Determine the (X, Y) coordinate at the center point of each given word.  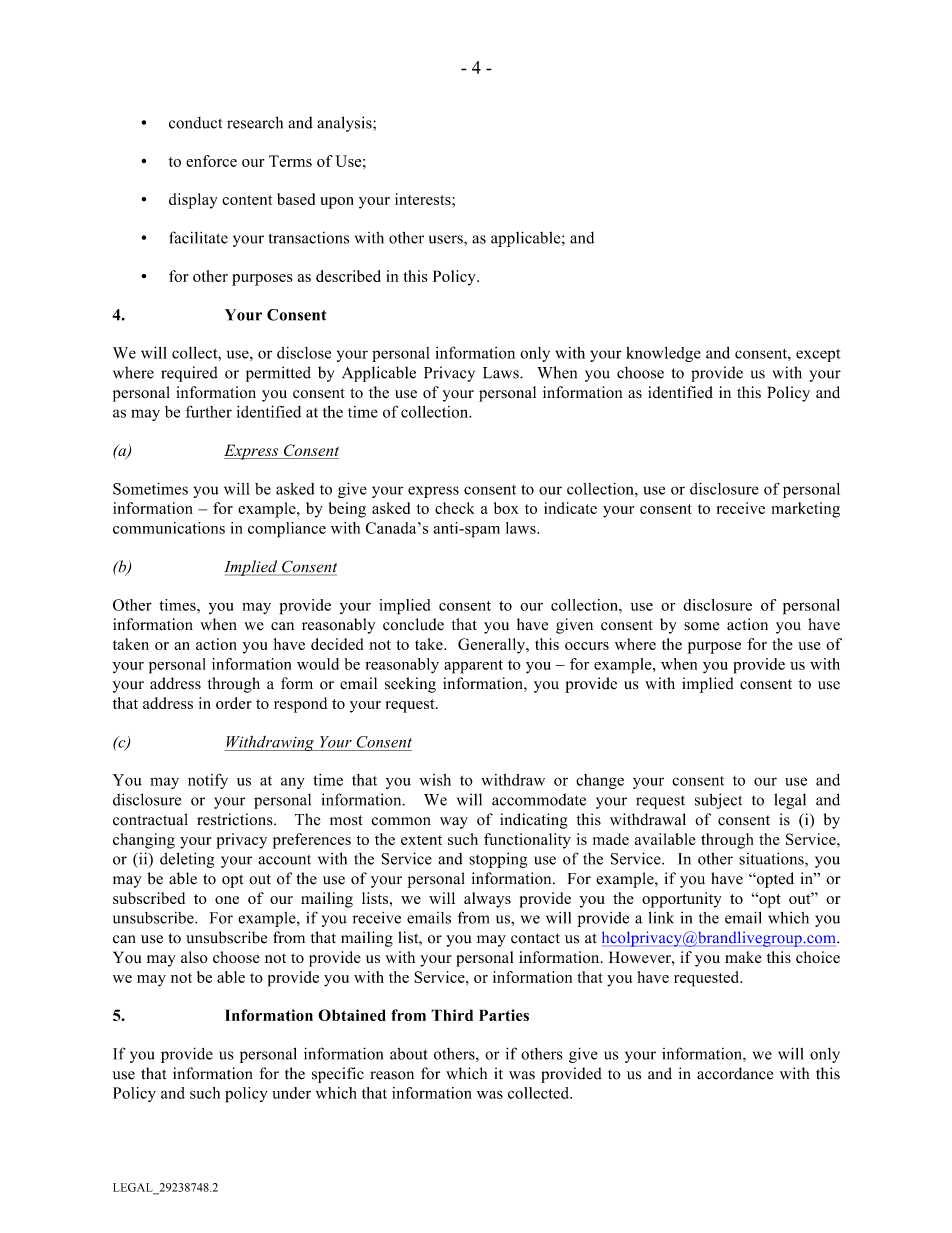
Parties (504, 1015)
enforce (211, 161)
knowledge (663, 354)
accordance (735, 1073)
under (291, 1093)
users (447, 239)
